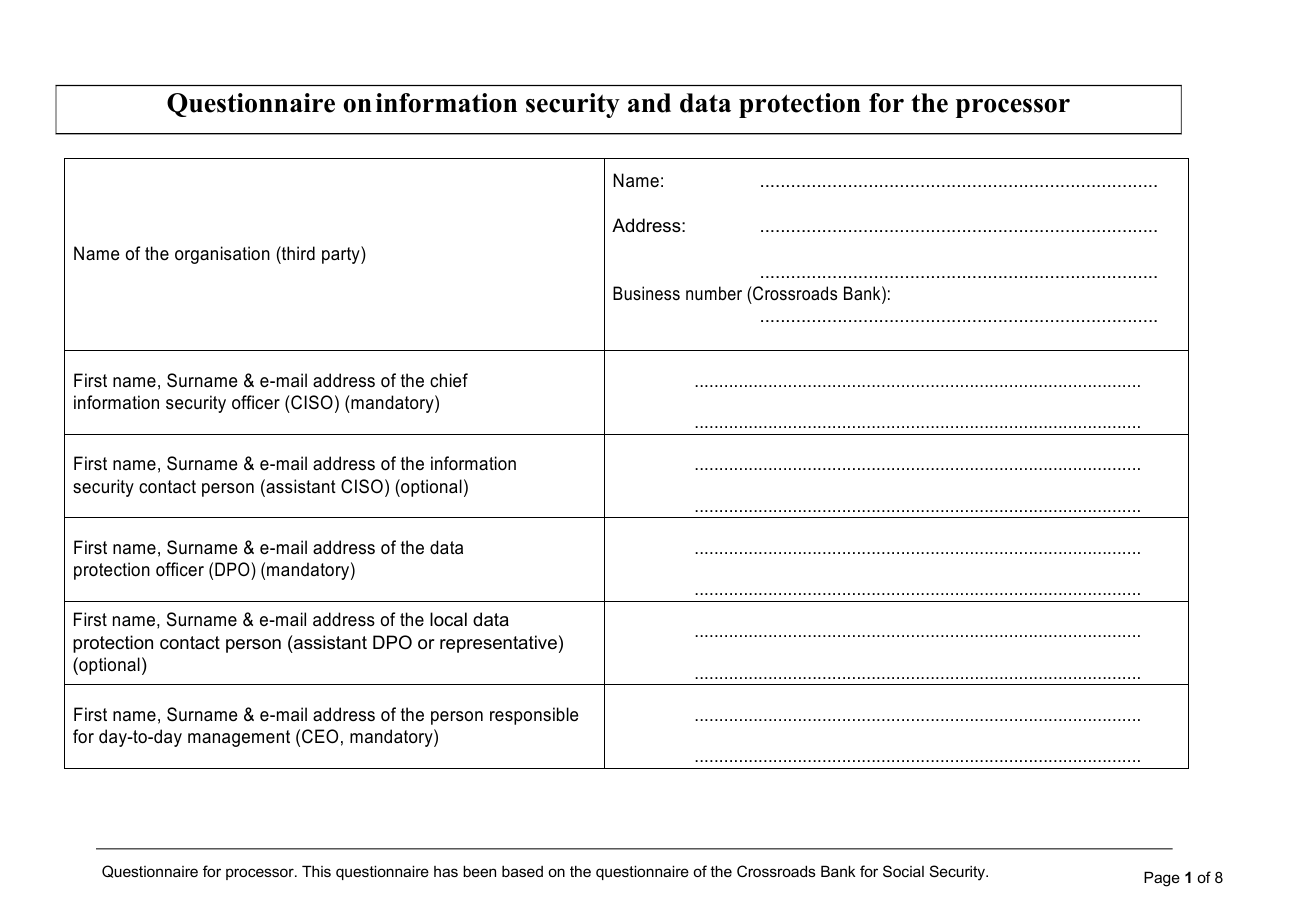 Image resolution: width=1308 pixels, height=924 pixels. I want to click on Page, so click(1162, 879).
